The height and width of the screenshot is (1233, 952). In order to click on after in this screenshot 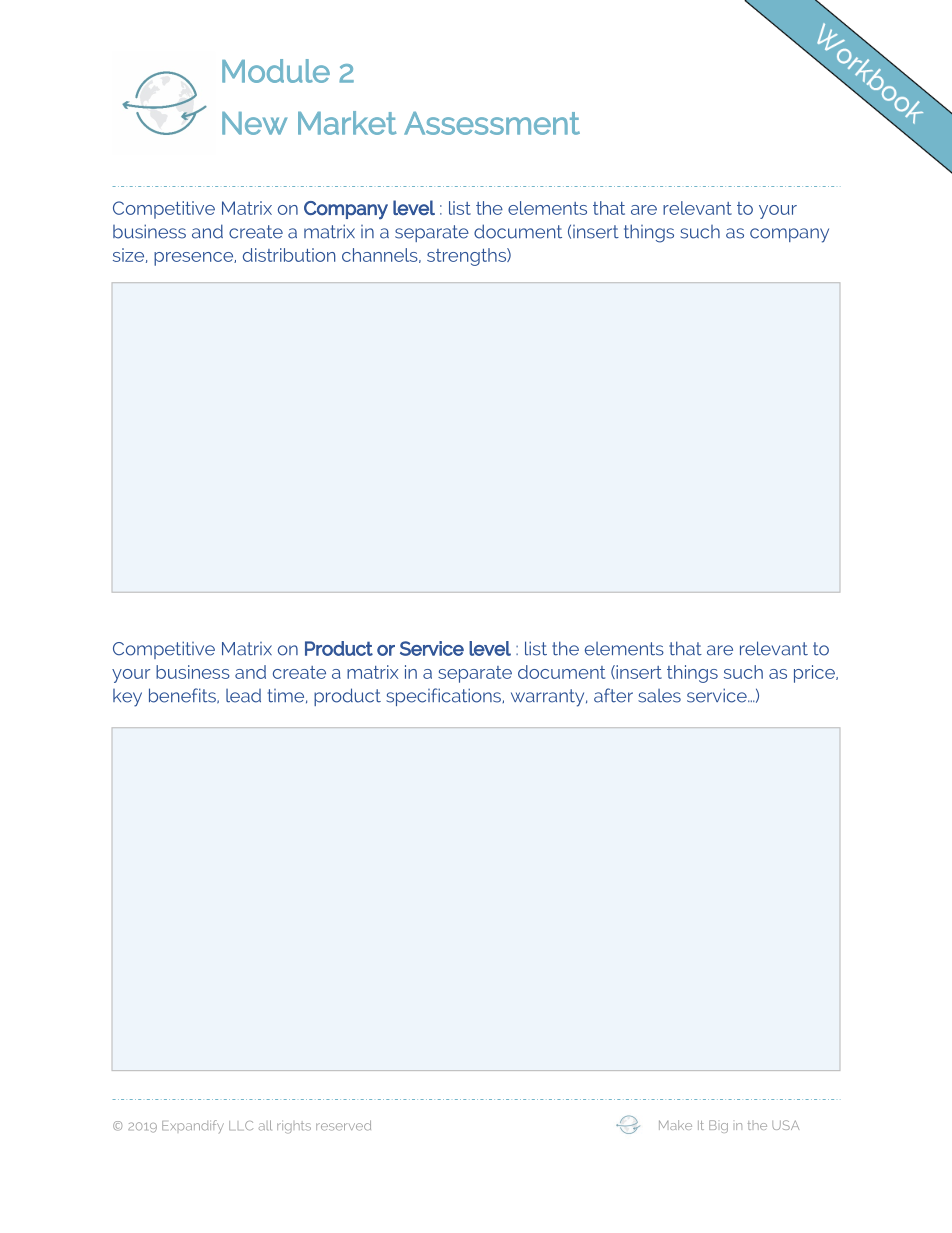, I will do `click(613, 695)`.
